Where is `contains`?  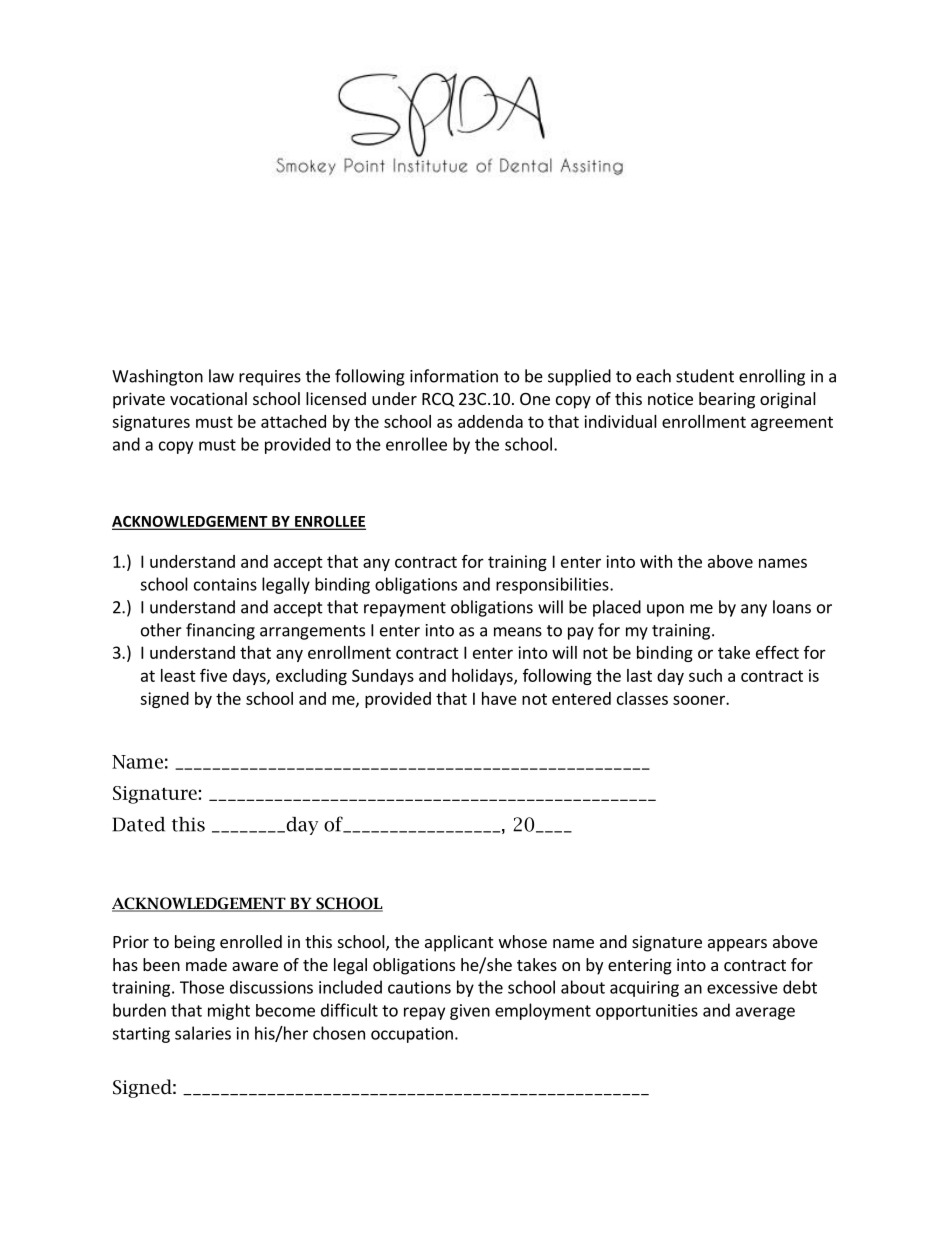
contains is located at coordinates (225, 584).
